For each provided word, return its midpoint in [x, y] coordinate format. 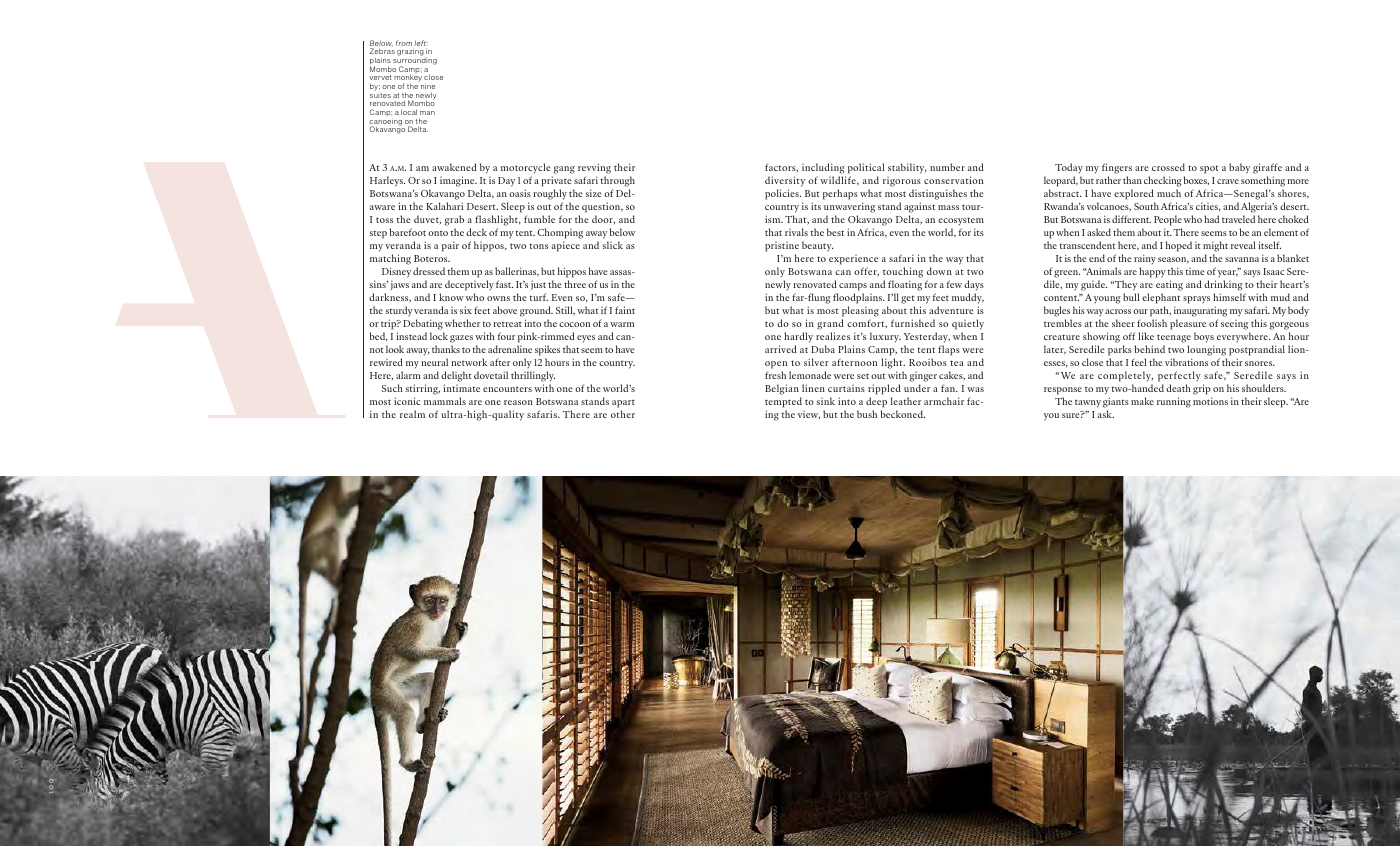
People [1168, 220]
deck [476, 232]
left [420, 44]
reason [518, 402]
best [835, 232]
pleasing [860, 311]
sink [826, 401]
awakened [454, 167]
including [824, 170]
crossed [1168, 167]
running [1174, 402]
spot [1209, 169]
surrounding [415, 63]
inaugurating [1200, 311]
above [505, 310]
